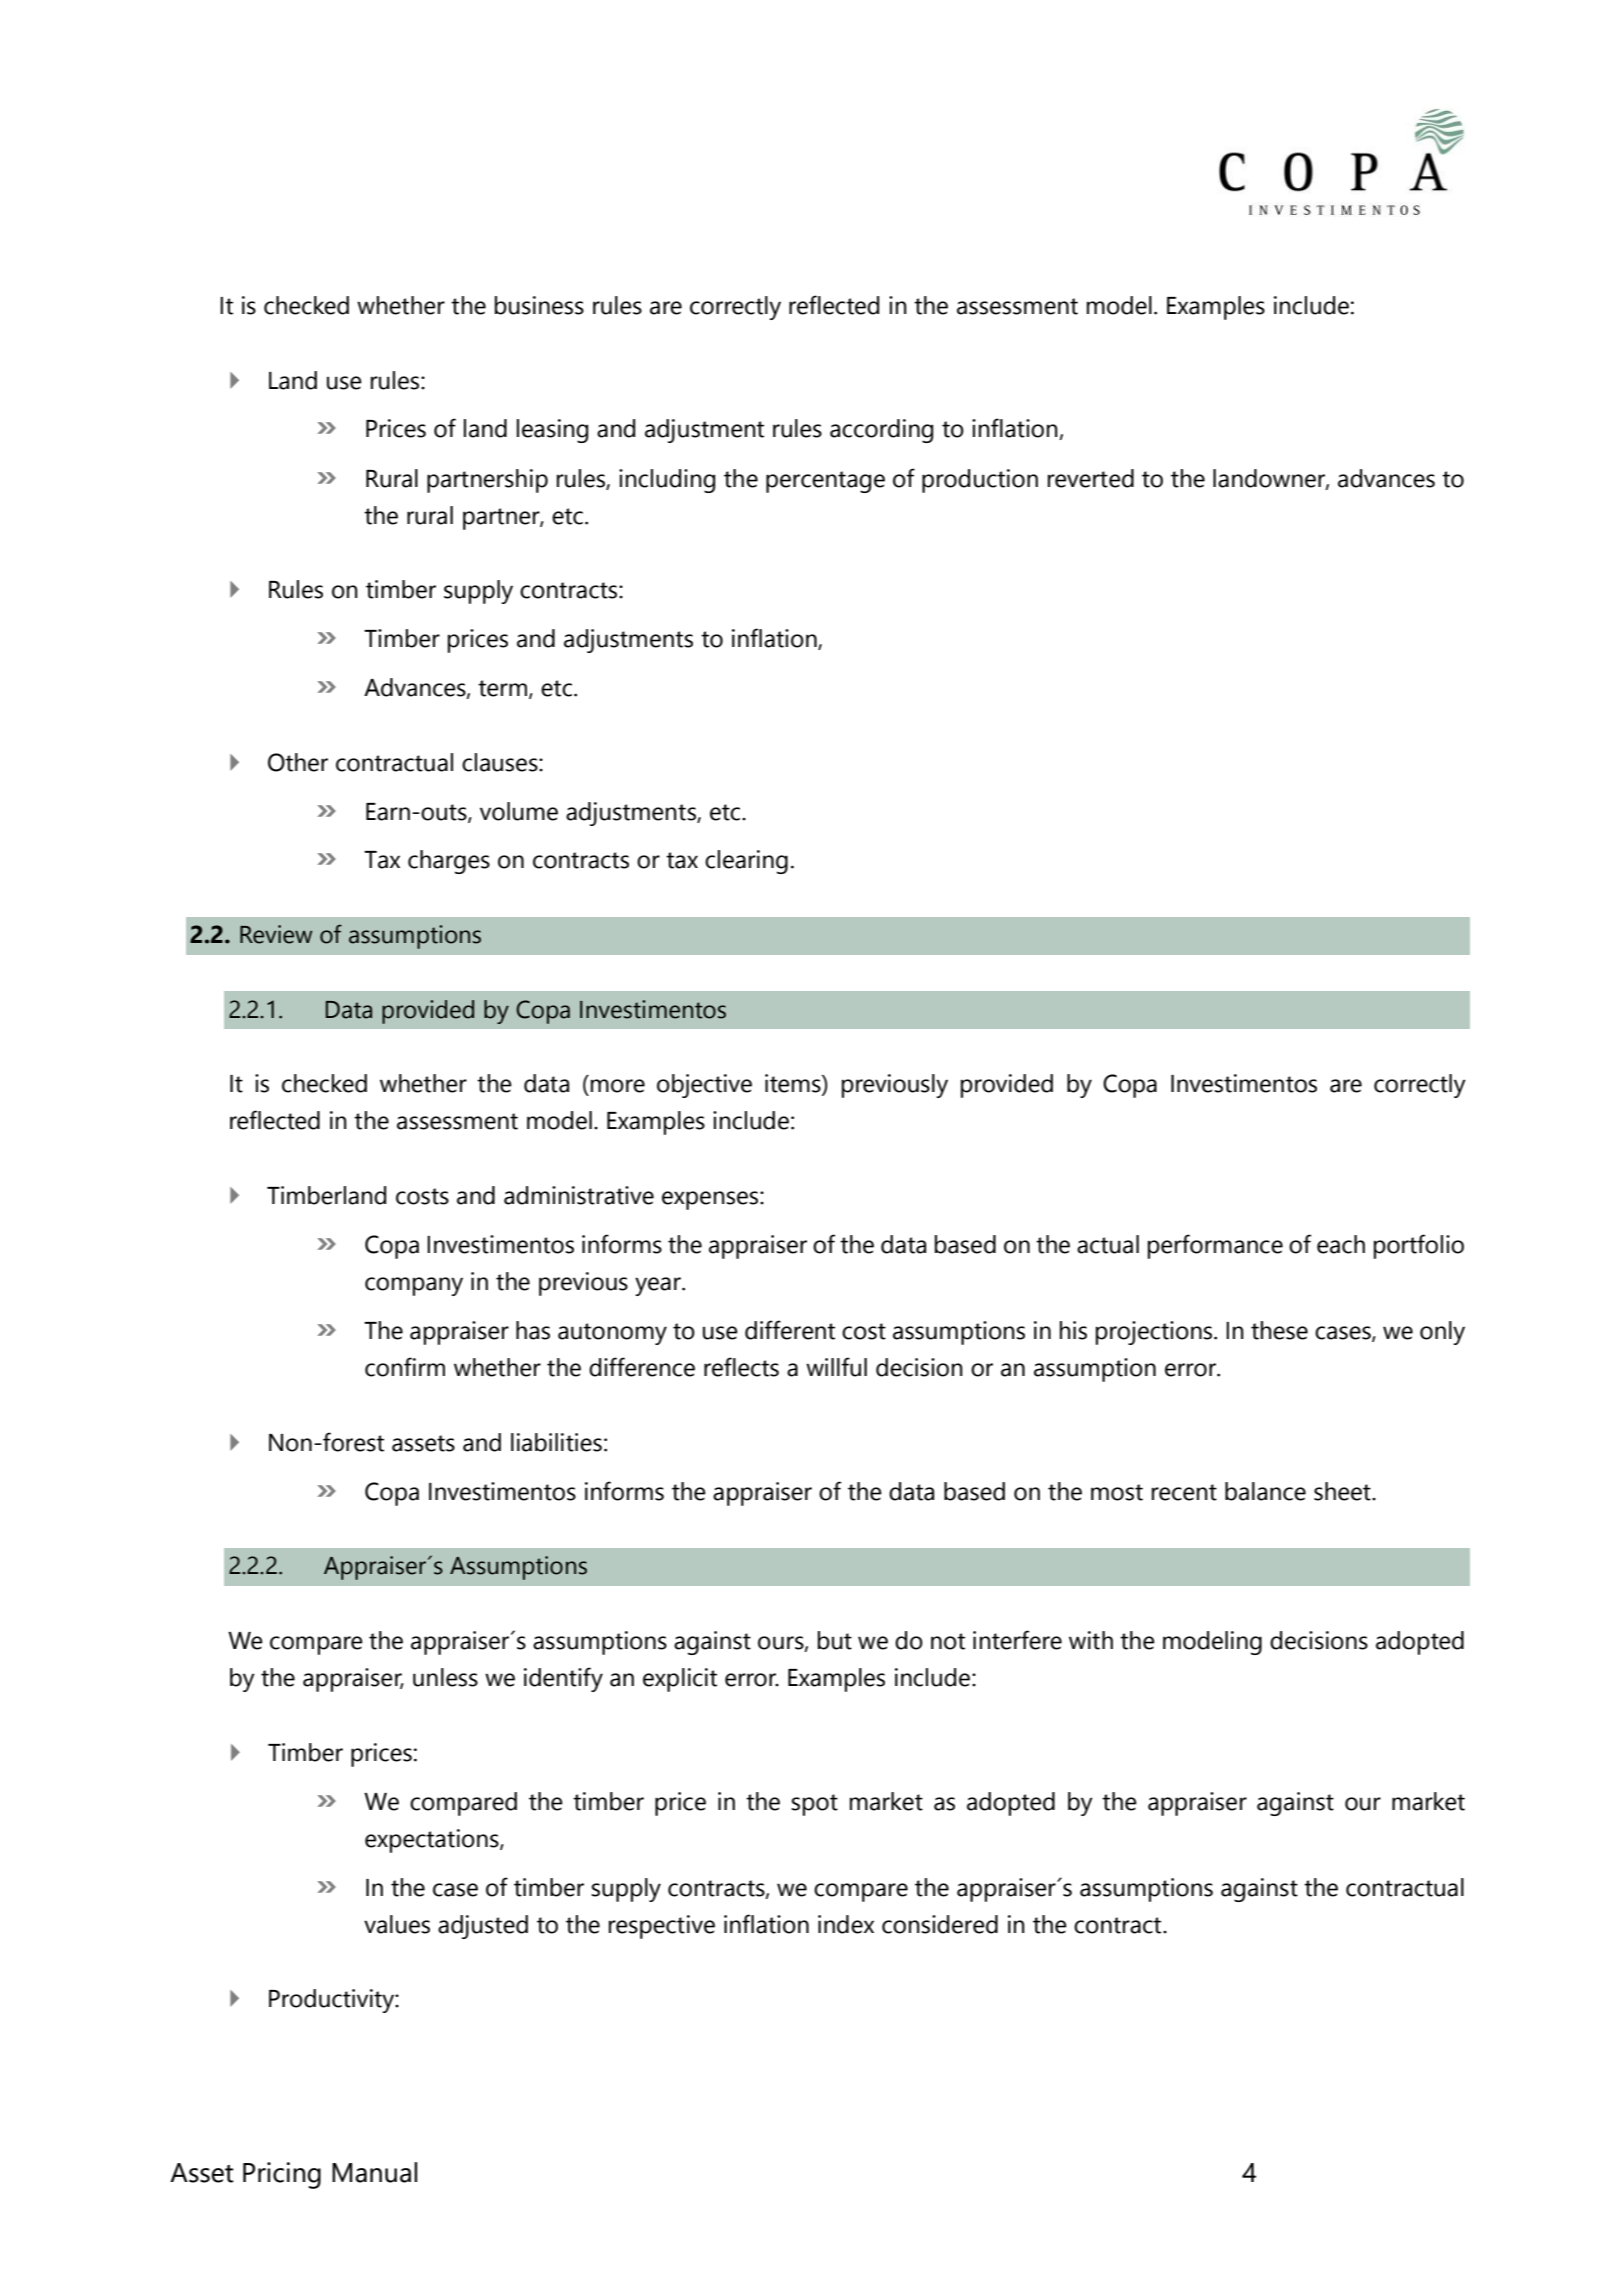 Image resolution: width=1611 pixels, height=2278 pixels. Describe the element at coordinates (539, 305) in the screenshot. I see `business` at that location.
